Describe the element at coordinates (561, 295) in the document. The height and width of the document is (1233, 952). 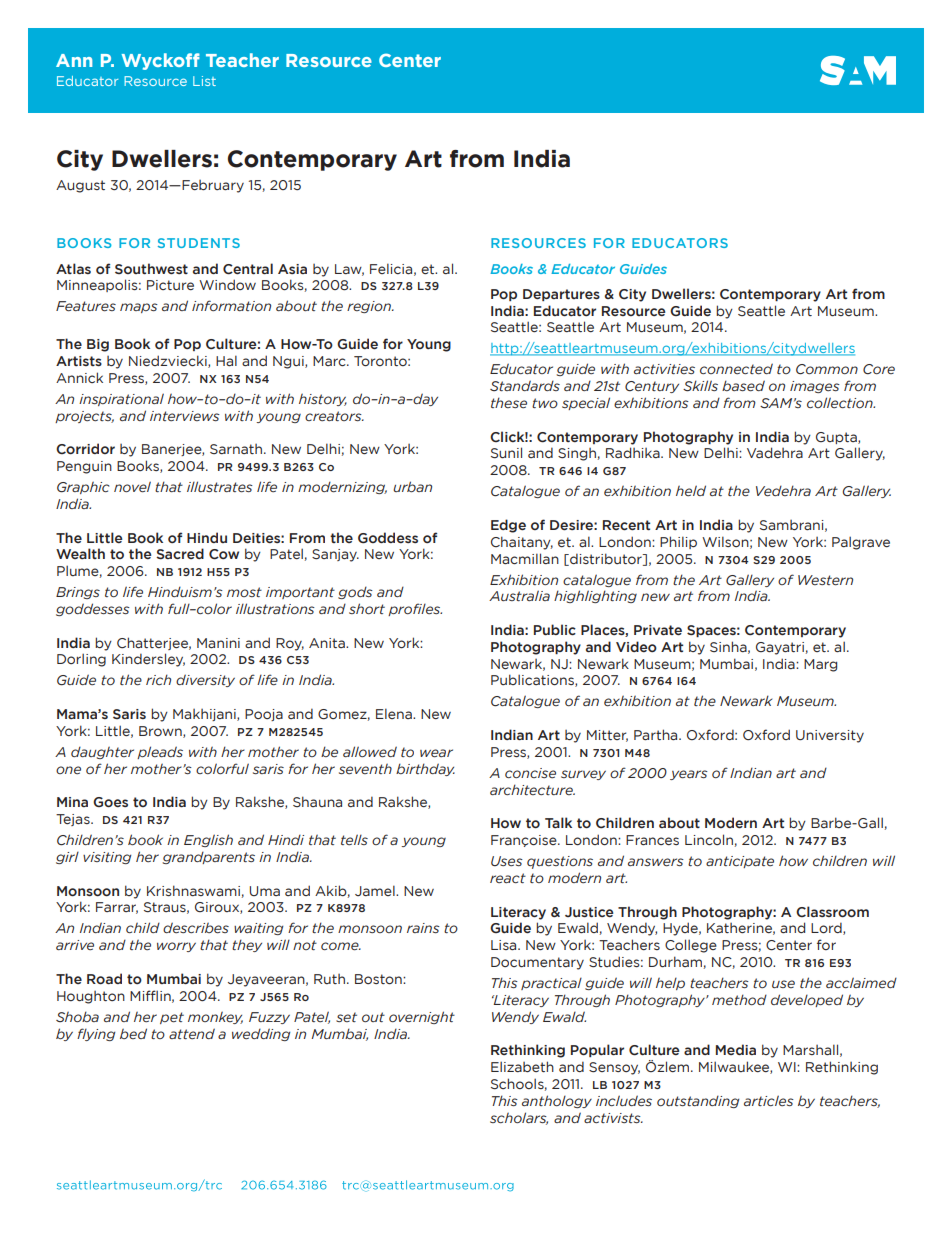
I see `Departures` at that location.
